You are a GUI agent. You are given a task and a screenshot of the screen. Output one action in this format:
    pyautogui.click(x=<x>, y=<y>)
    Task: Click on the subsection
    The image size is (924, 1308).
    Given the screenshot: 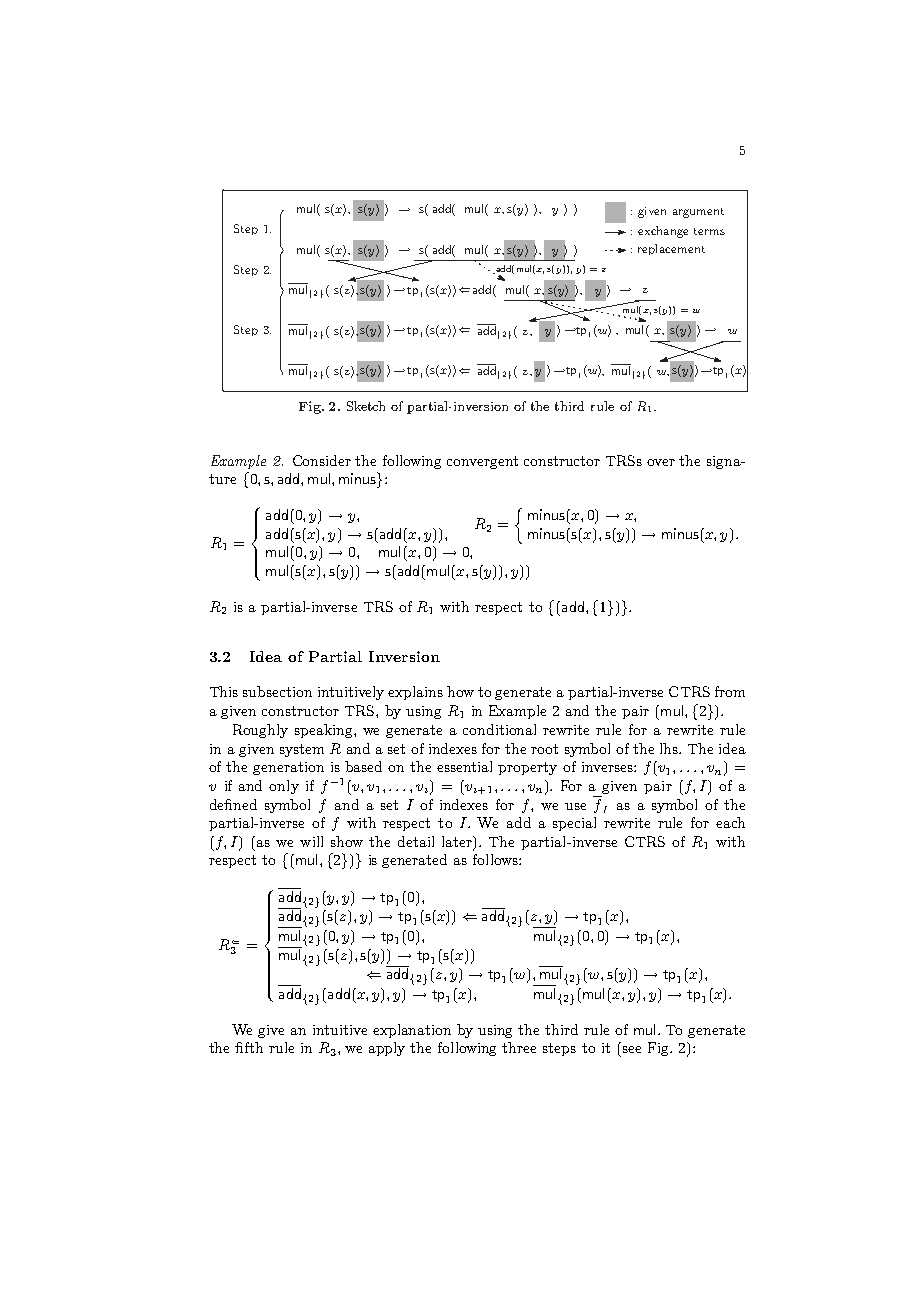 What is the action you would take?
    pyautogui.click(x=277, y=691)
